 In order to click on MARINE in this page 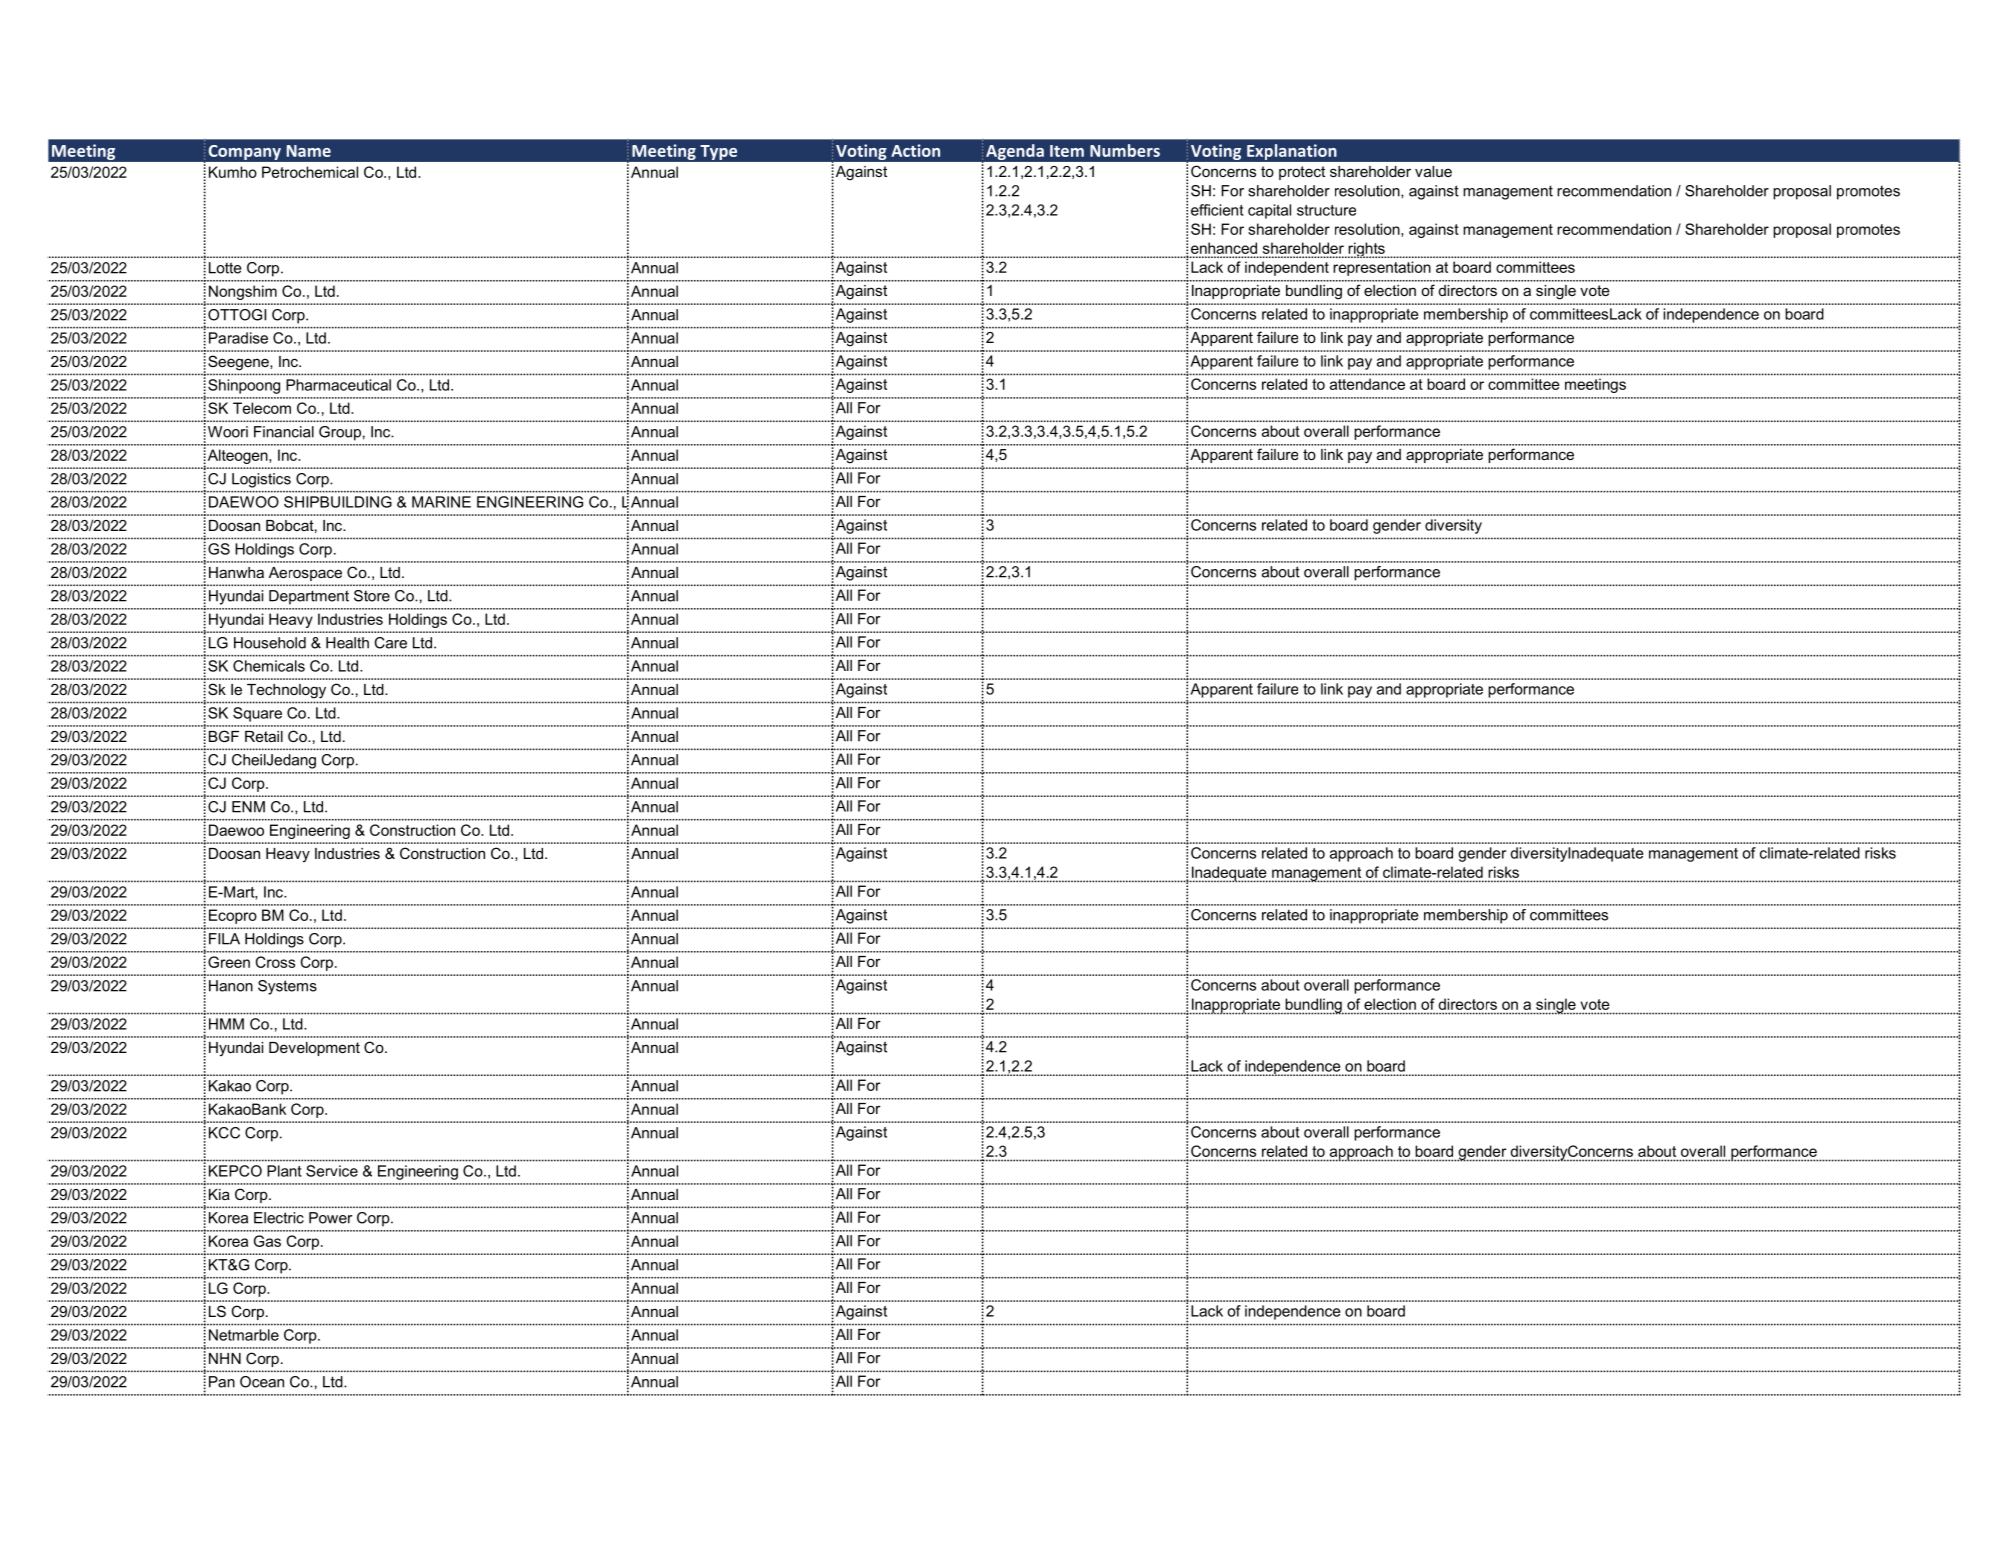, I will do `click(441, 502)`.
